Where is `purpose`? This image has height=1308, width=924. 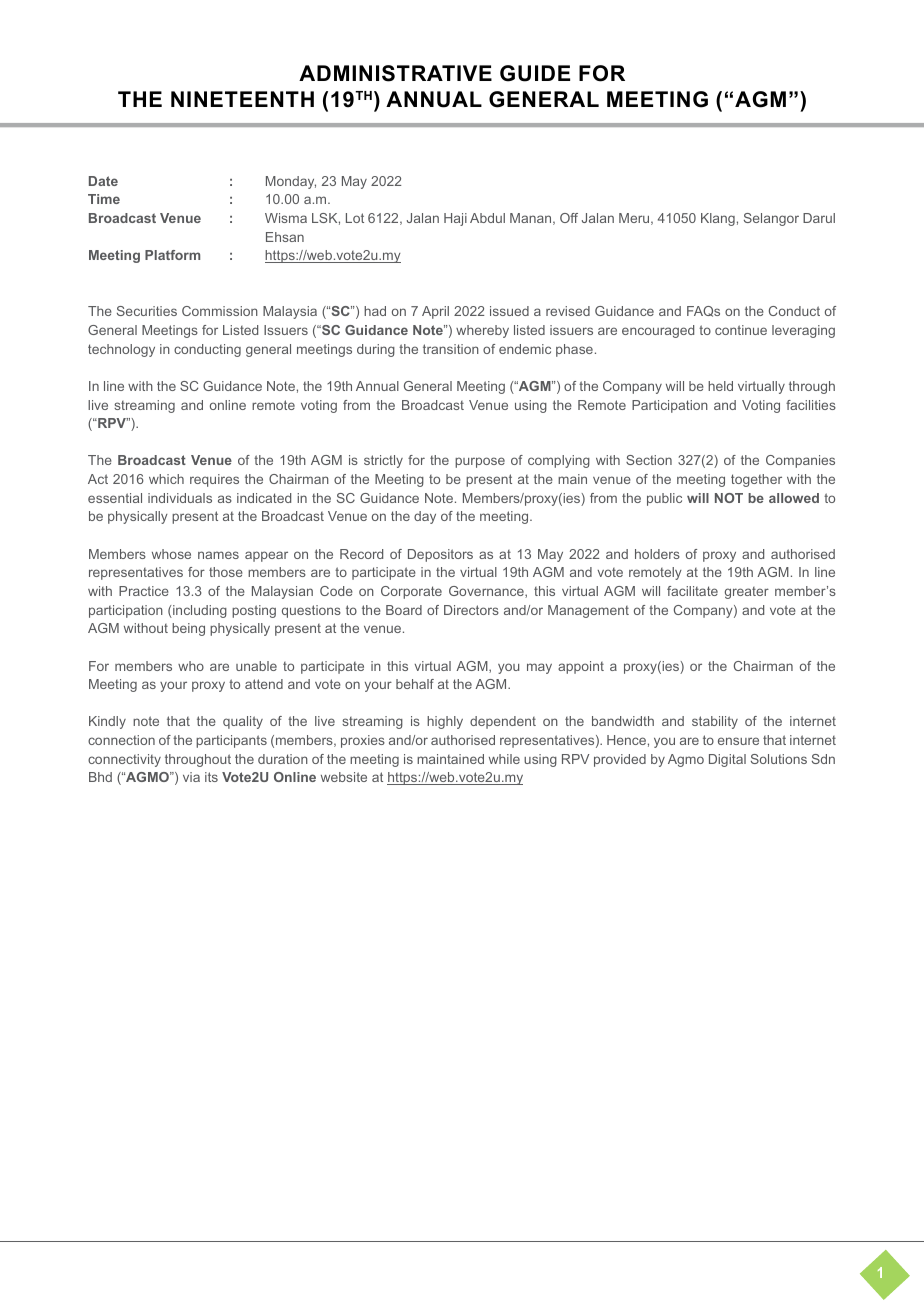 purpose is located at coordinates (480, 462).
